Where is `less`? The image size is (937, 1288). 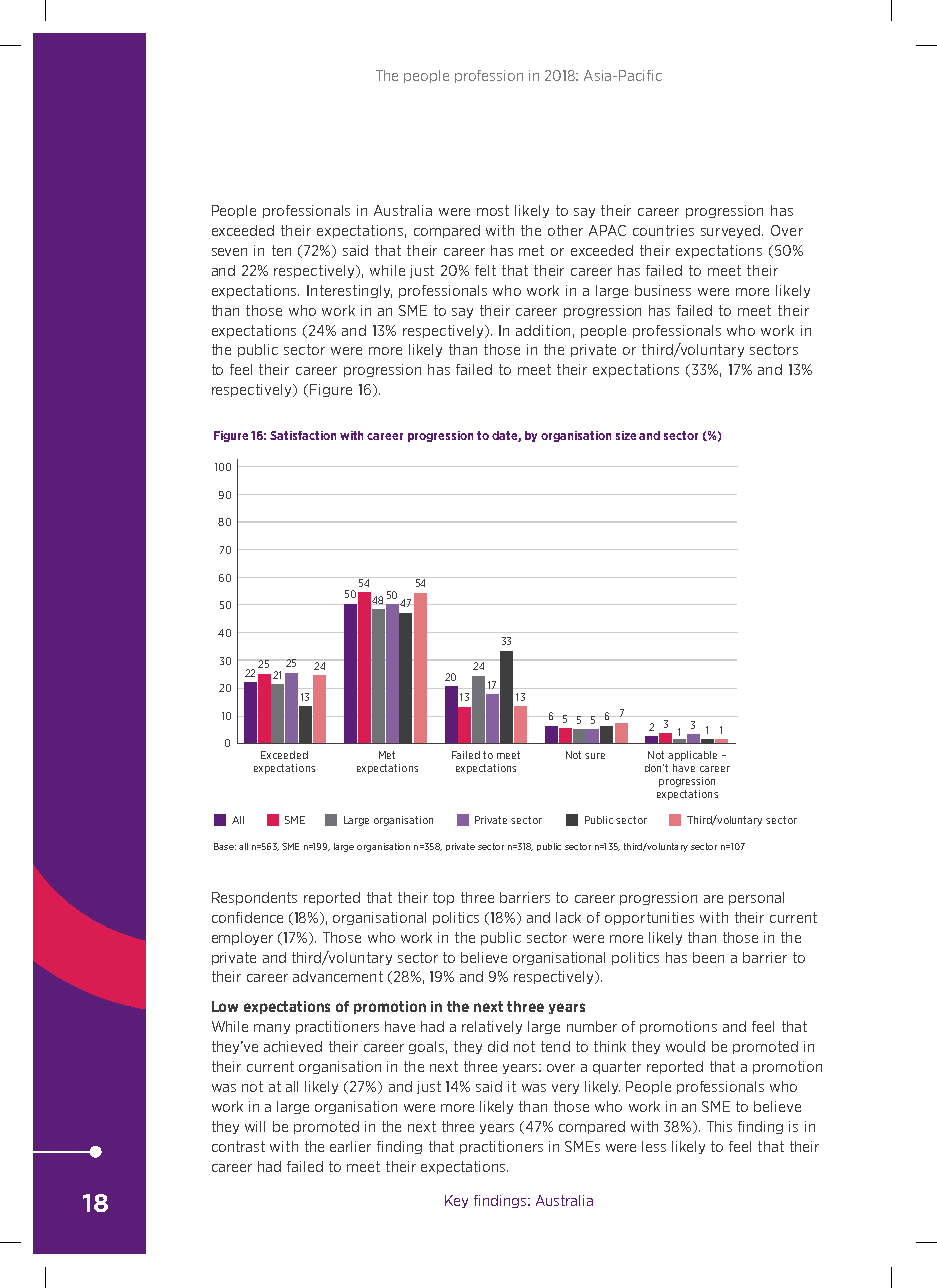
less is located at coordinates (654, 1146).
